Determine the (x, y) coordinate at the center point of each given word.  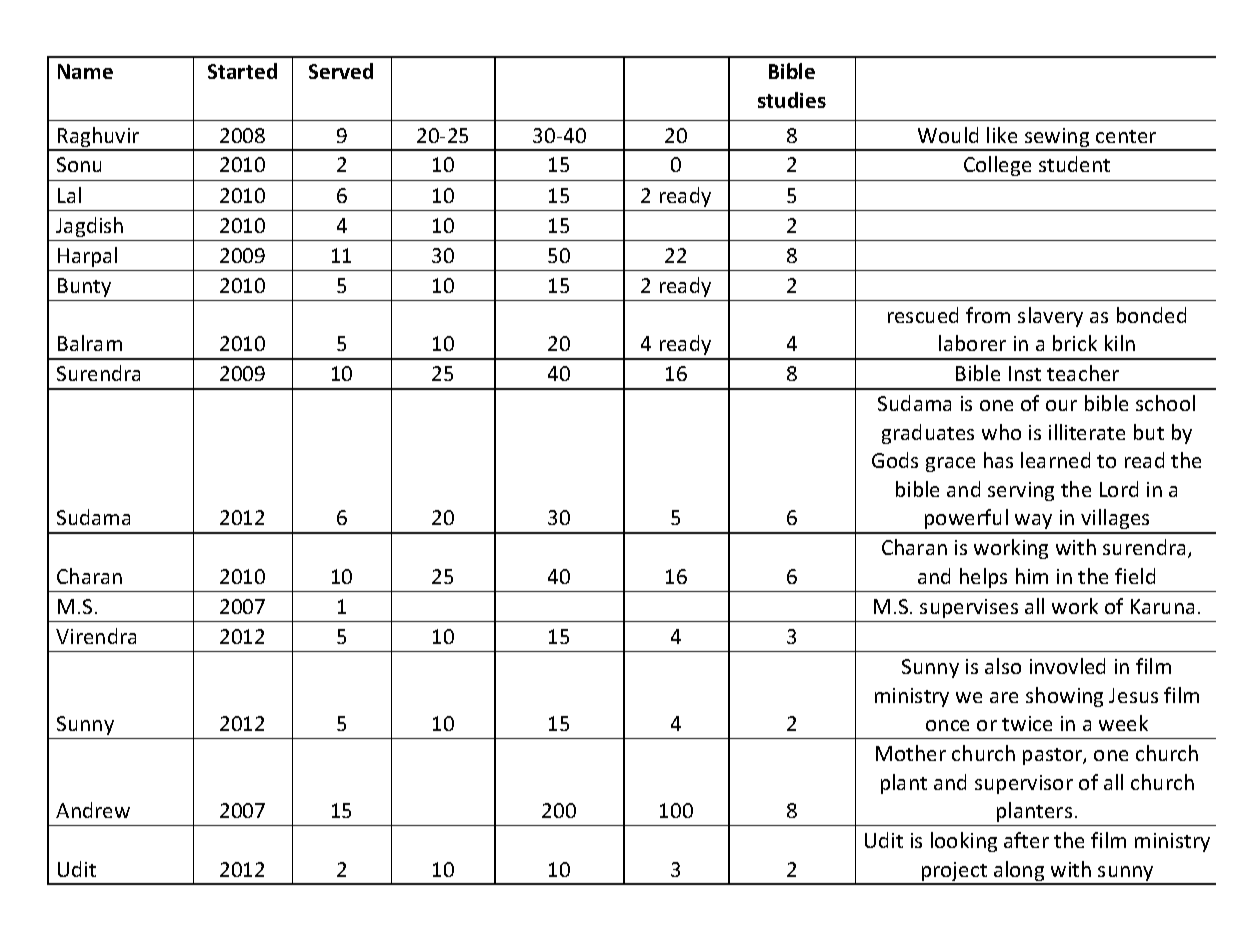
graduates (928, 434)
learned (1055, 460)
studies (792, 100)
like (1002, 135)
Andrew (93, 810)
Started (242, 71)
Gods (895, 460)
